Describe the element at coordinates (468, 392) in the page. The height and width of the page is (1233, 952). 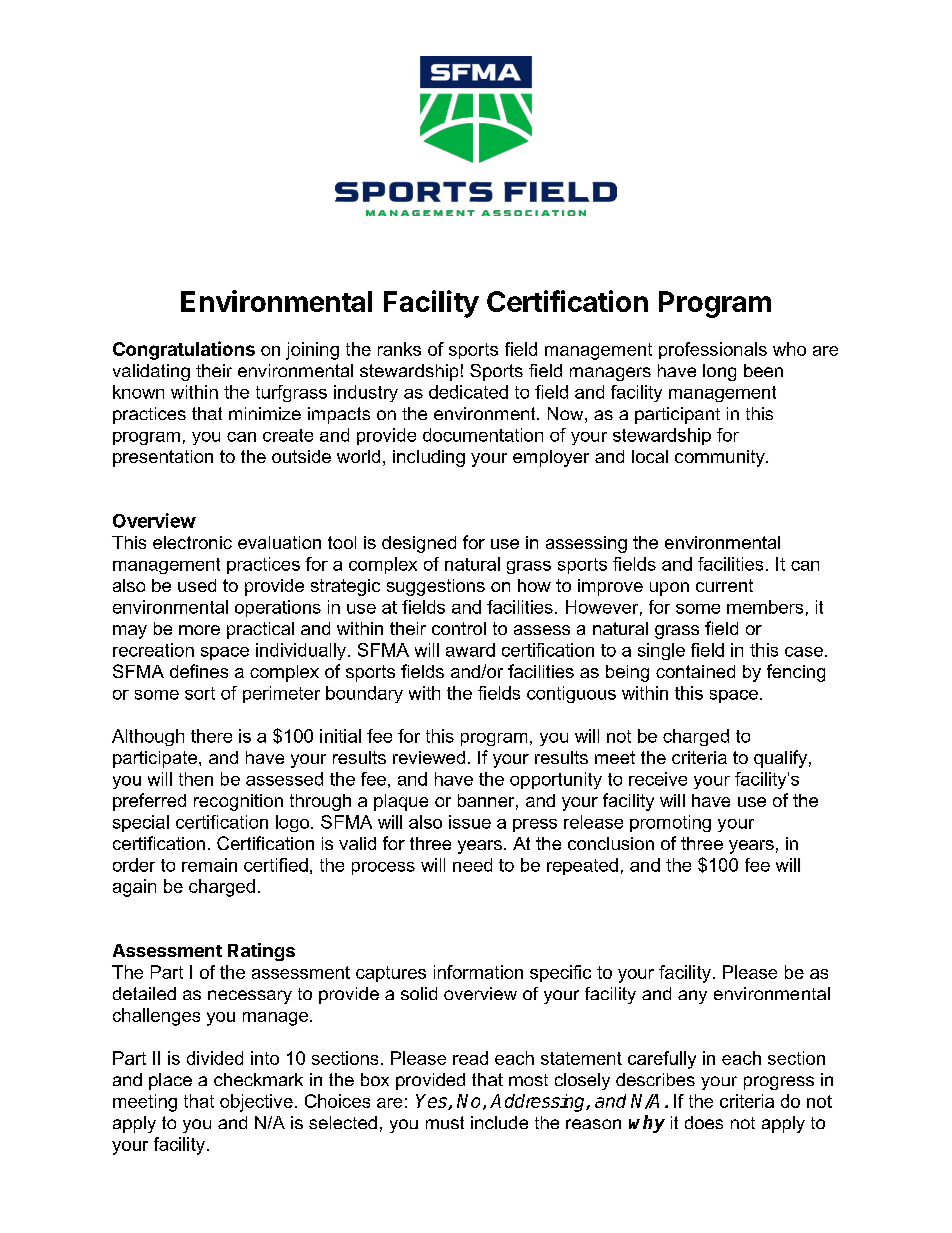
I see `dedicated` at that location.
